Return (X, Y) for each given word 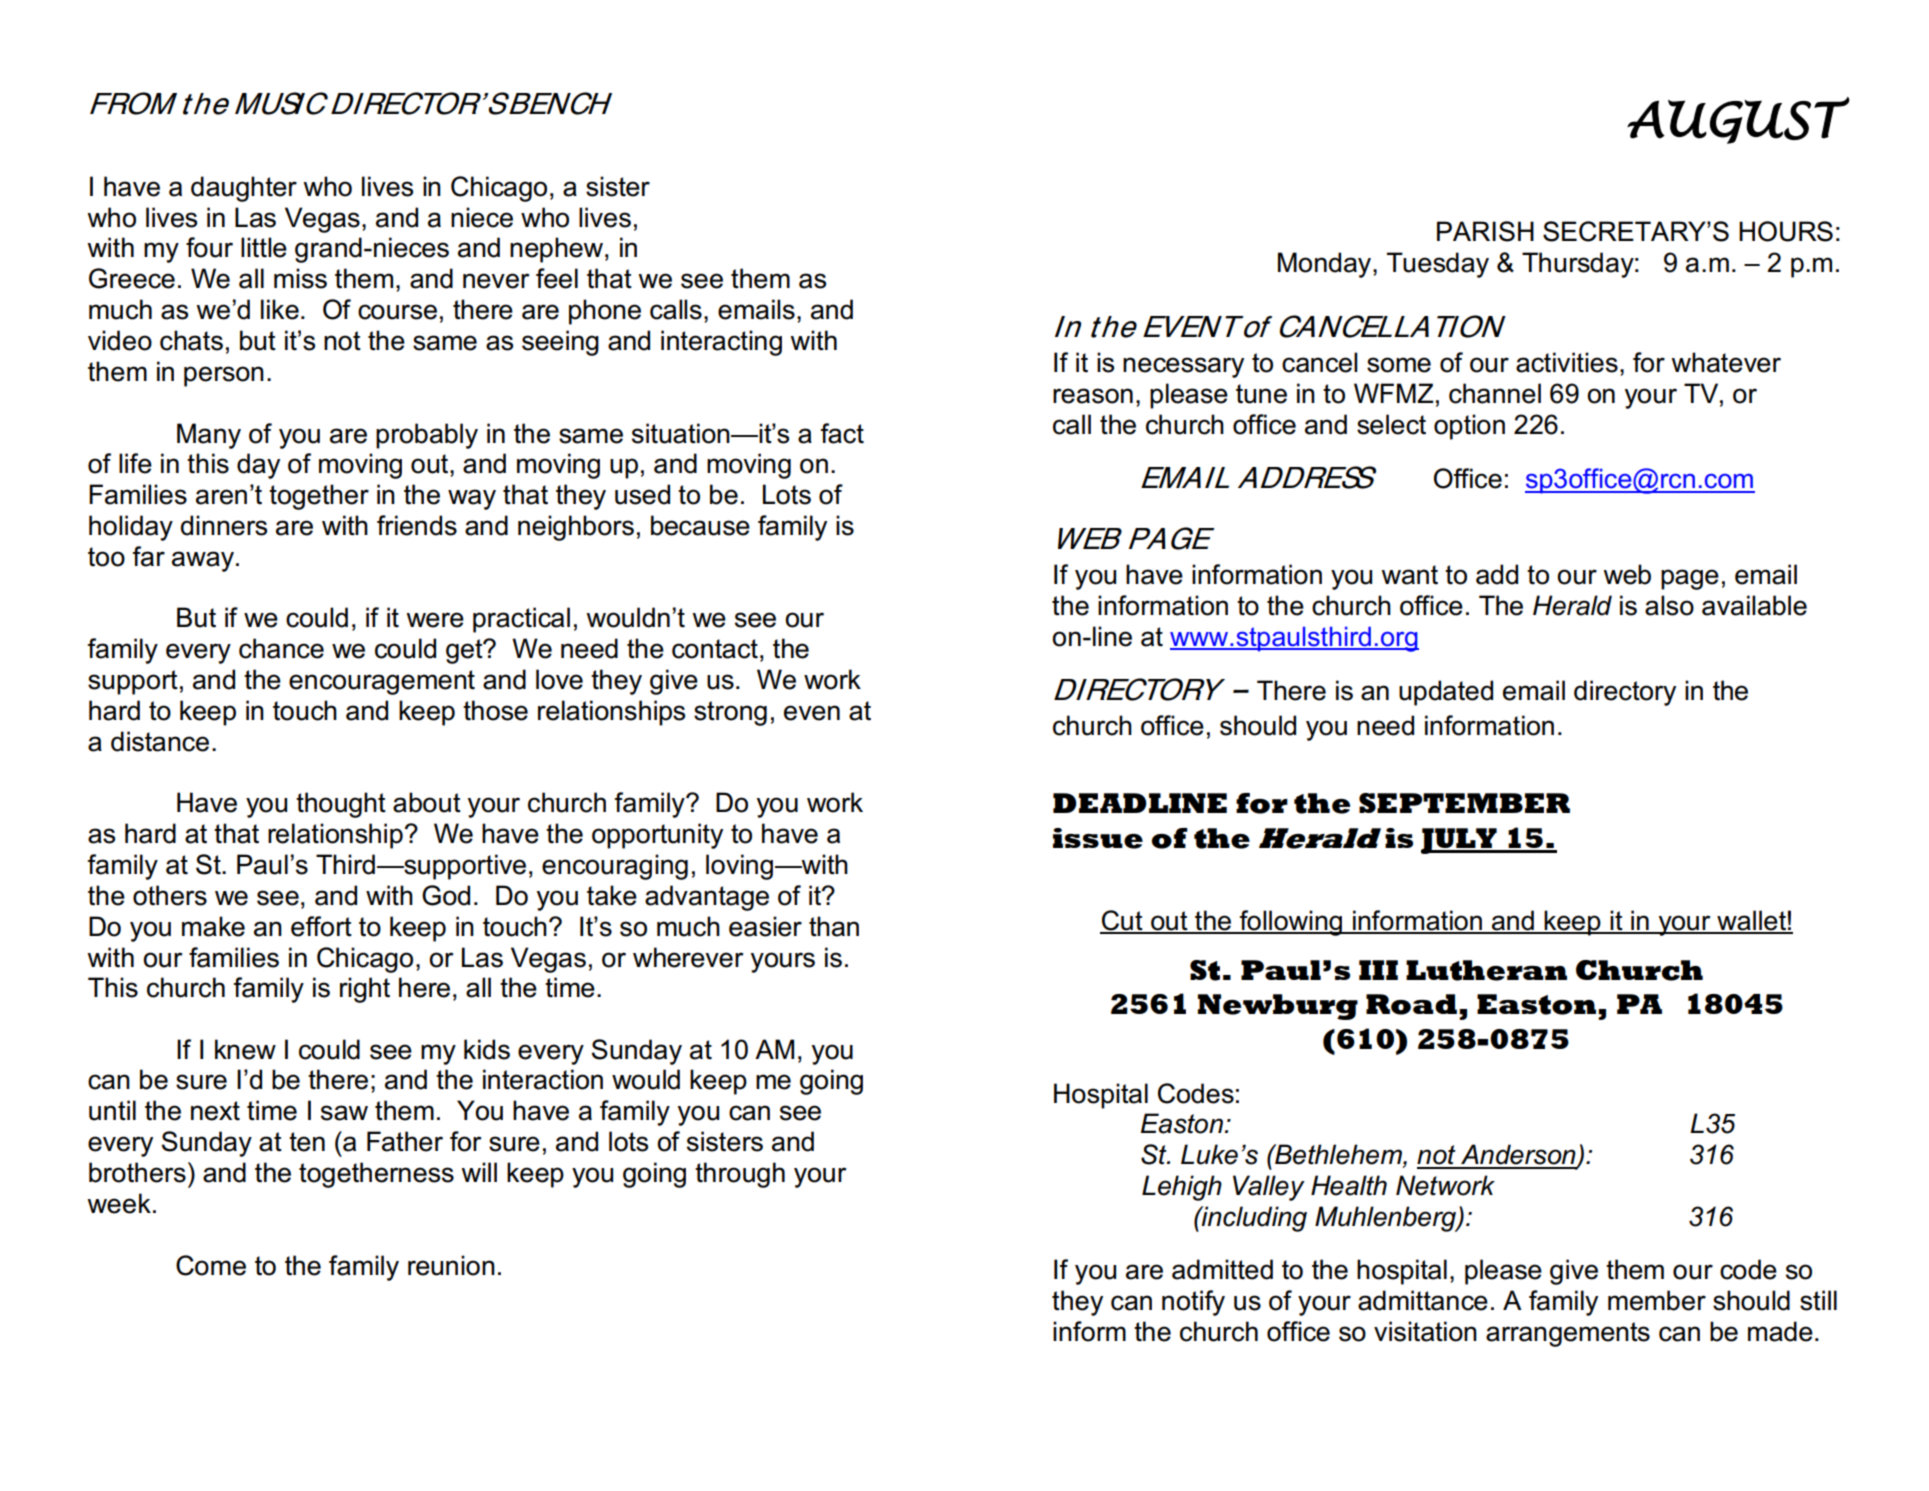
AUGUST (1738, 120)
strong (730, 713)
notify (1193, 1303)
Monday (1326, 265)
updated (1446, 693)
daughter (244, 189)
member (1657, 1300)
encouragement (382, 682)
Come (211, 1265)
